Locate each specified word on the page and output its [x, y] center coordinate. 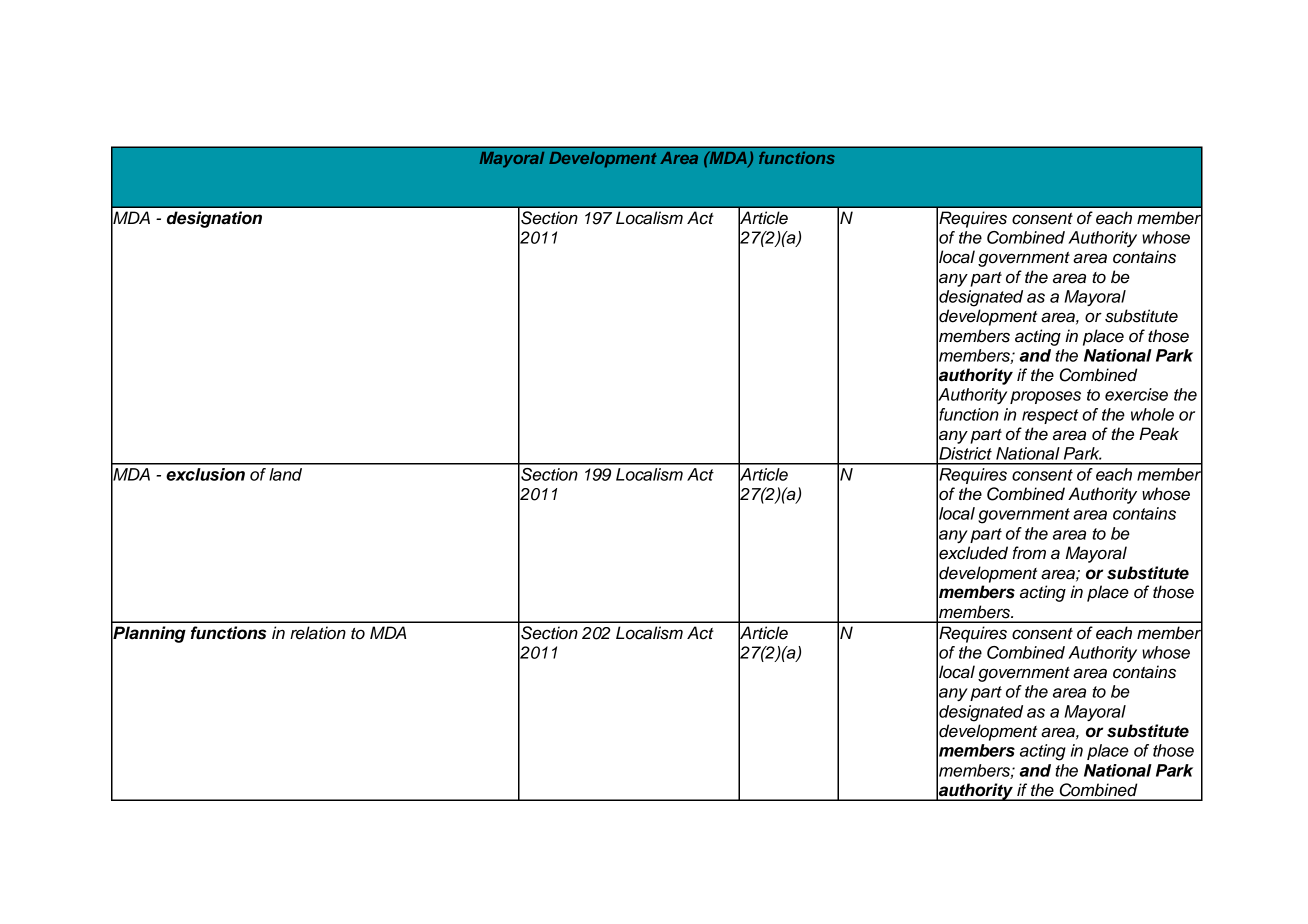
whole [1152, 414]
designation [214, 219]
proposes [1045, 397]
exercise [1136, 394]
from [1029, 553]
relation [318, 633]
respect [1050, 416]
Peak [1159, 434]
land [285, 474]
